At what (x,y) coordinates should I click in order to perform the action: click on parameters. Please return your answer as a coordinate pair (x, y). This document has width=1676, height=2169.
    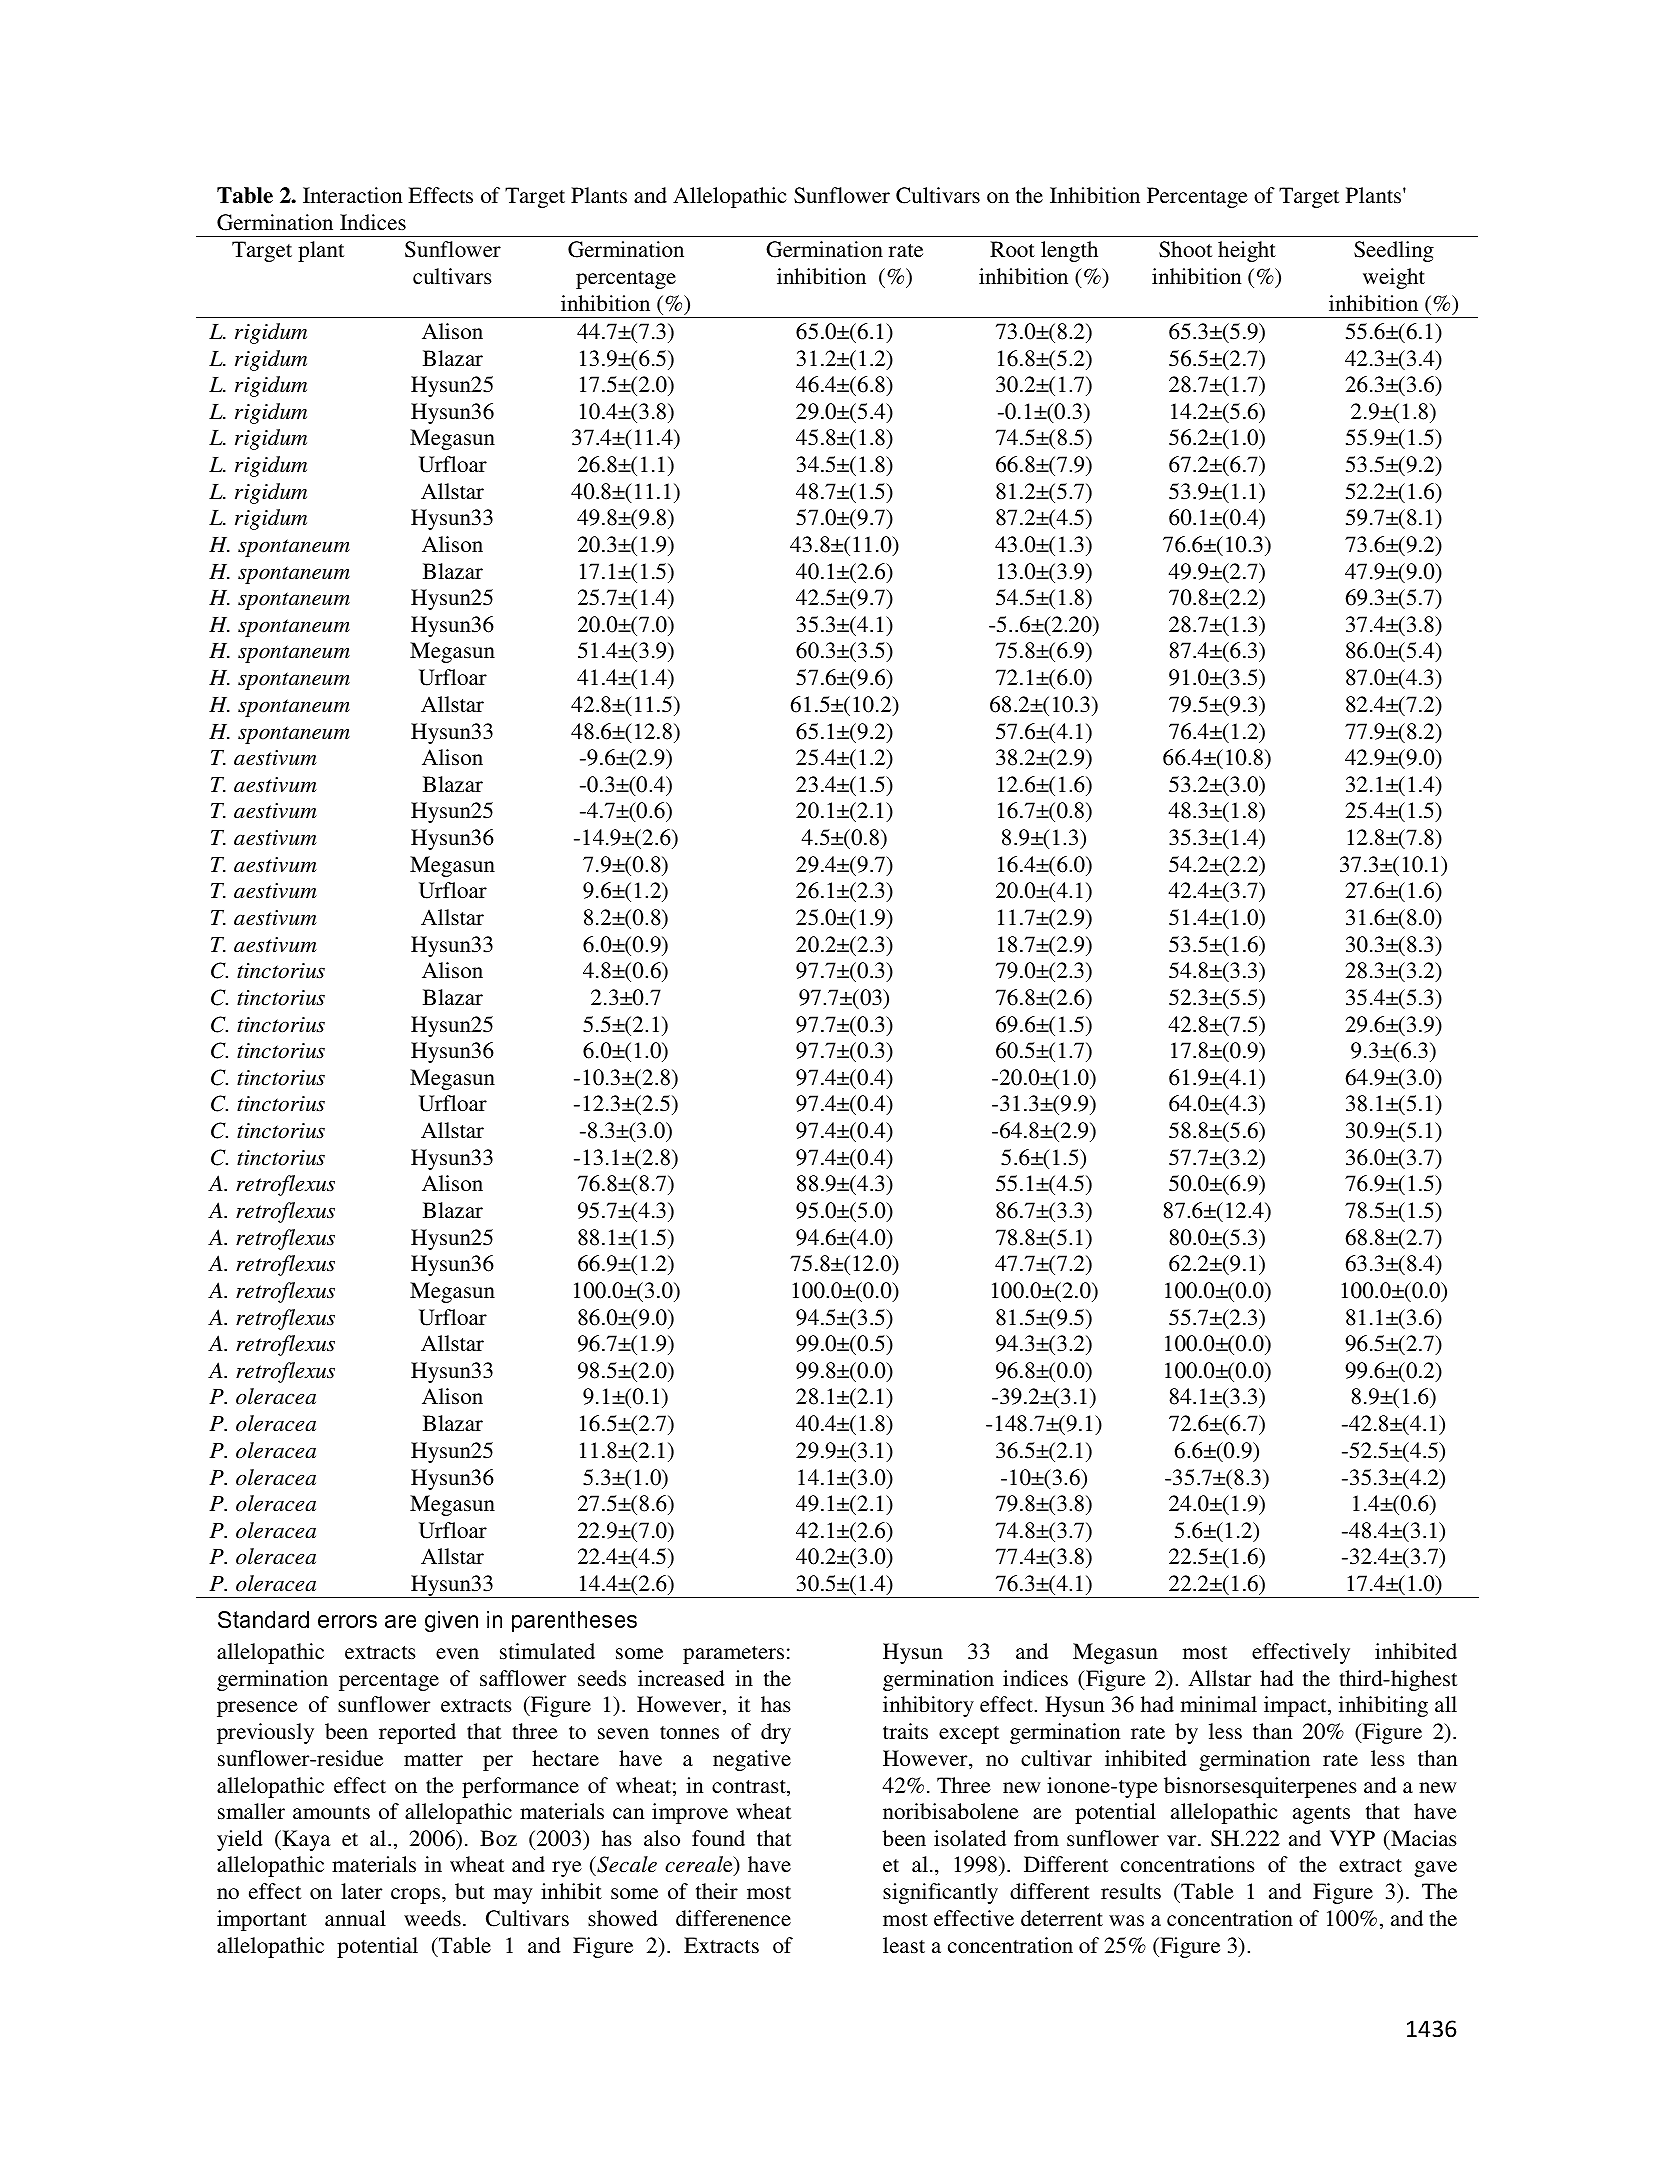
    Looking at the image, I should click on (733, 1655).
